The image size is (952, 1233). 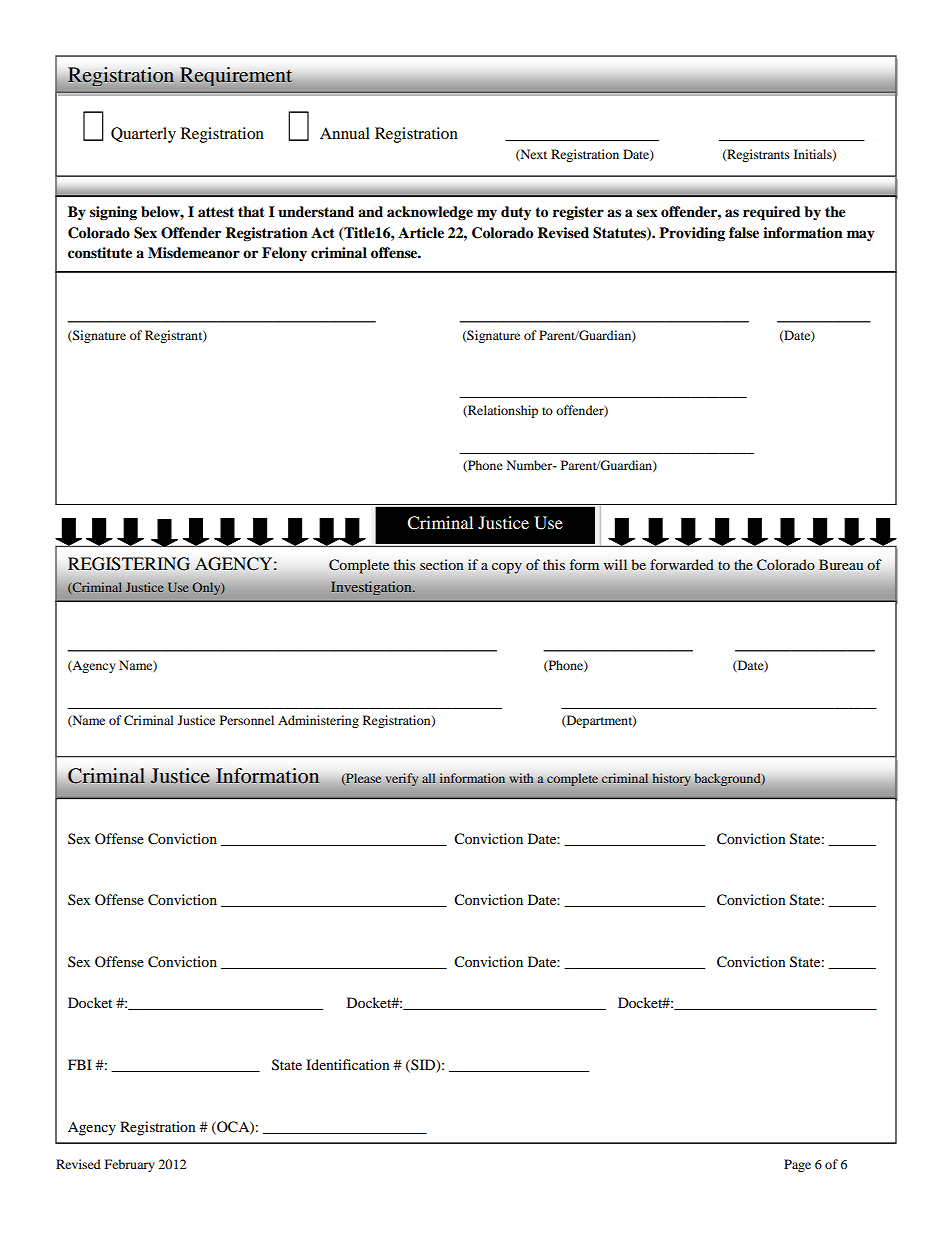 What do you see at coordinates (841, 564) in the screenshot?
I see `Bureau` at bounding box center [841, 564].
